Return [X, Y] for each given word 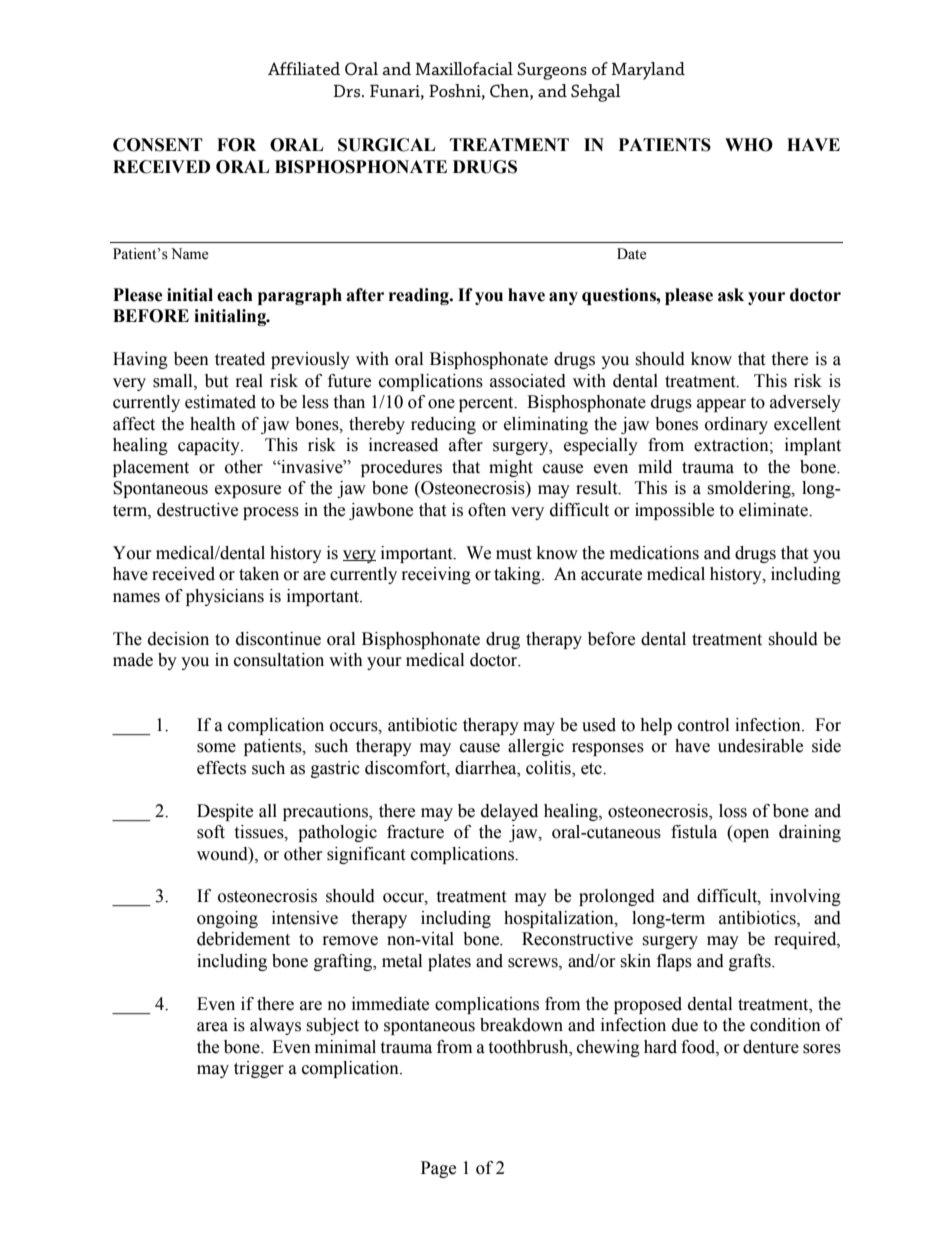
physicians [225, 597]
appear [721, 405]
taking [518, 575]
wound [223, 854]
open [750, 835]
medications [654, 553]
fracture [415, 832]
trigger [259, 1069]
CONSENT [158, 145]
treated [240, 359]
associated [528, 381]
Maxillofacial [464, 68]
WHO [749, 145]
